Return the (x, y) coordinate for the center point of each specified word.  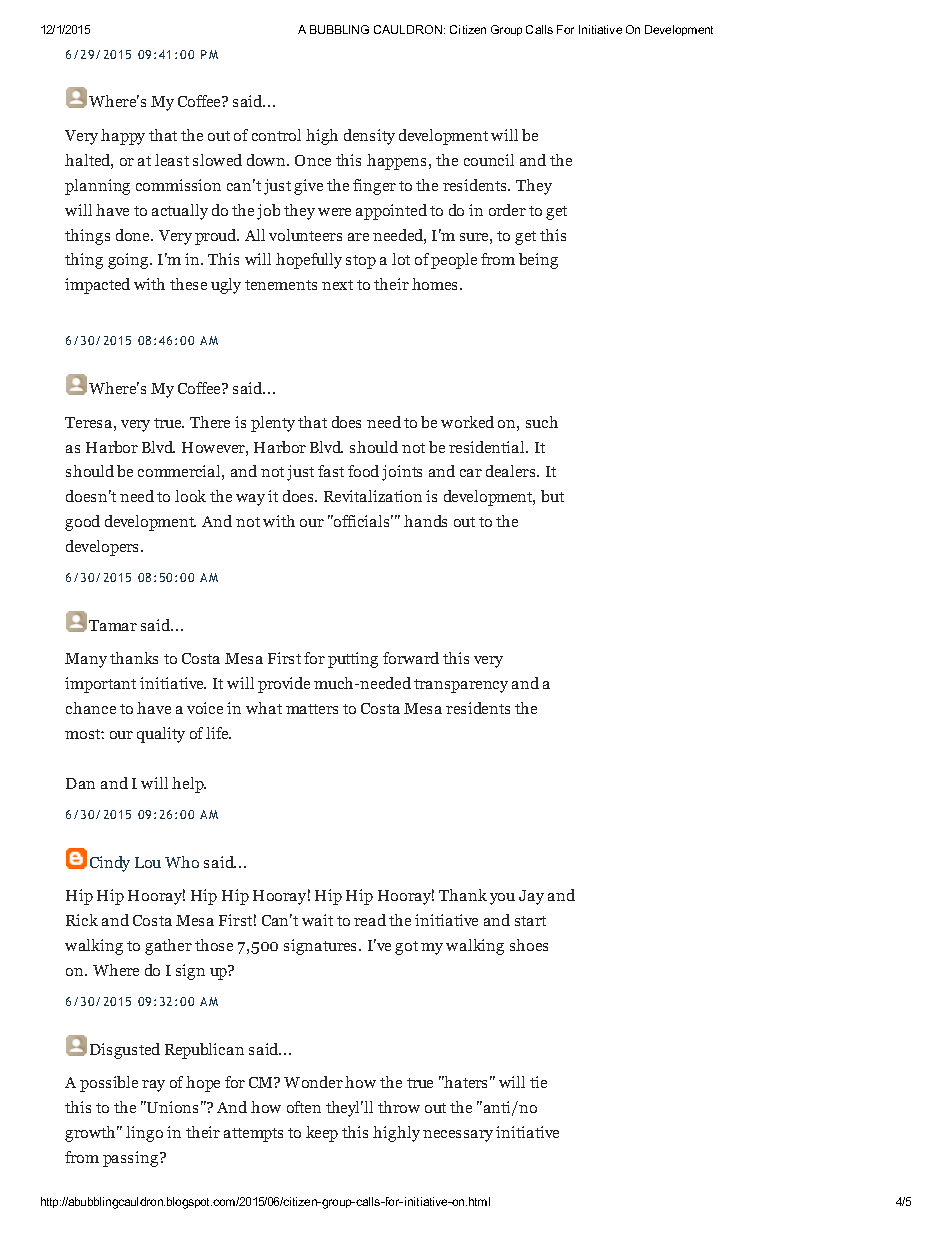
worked (467, 422)
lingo (144, 1134)
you (502, 899)
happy (123, 137)
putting (353, 660)
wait (317, 920)
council (489, 160)
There (210, 422)
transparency (461, 686)
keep (322, 1134)
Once (313, 160)
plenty (273, 424)
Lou (148, 862)
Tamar (113, 625)
